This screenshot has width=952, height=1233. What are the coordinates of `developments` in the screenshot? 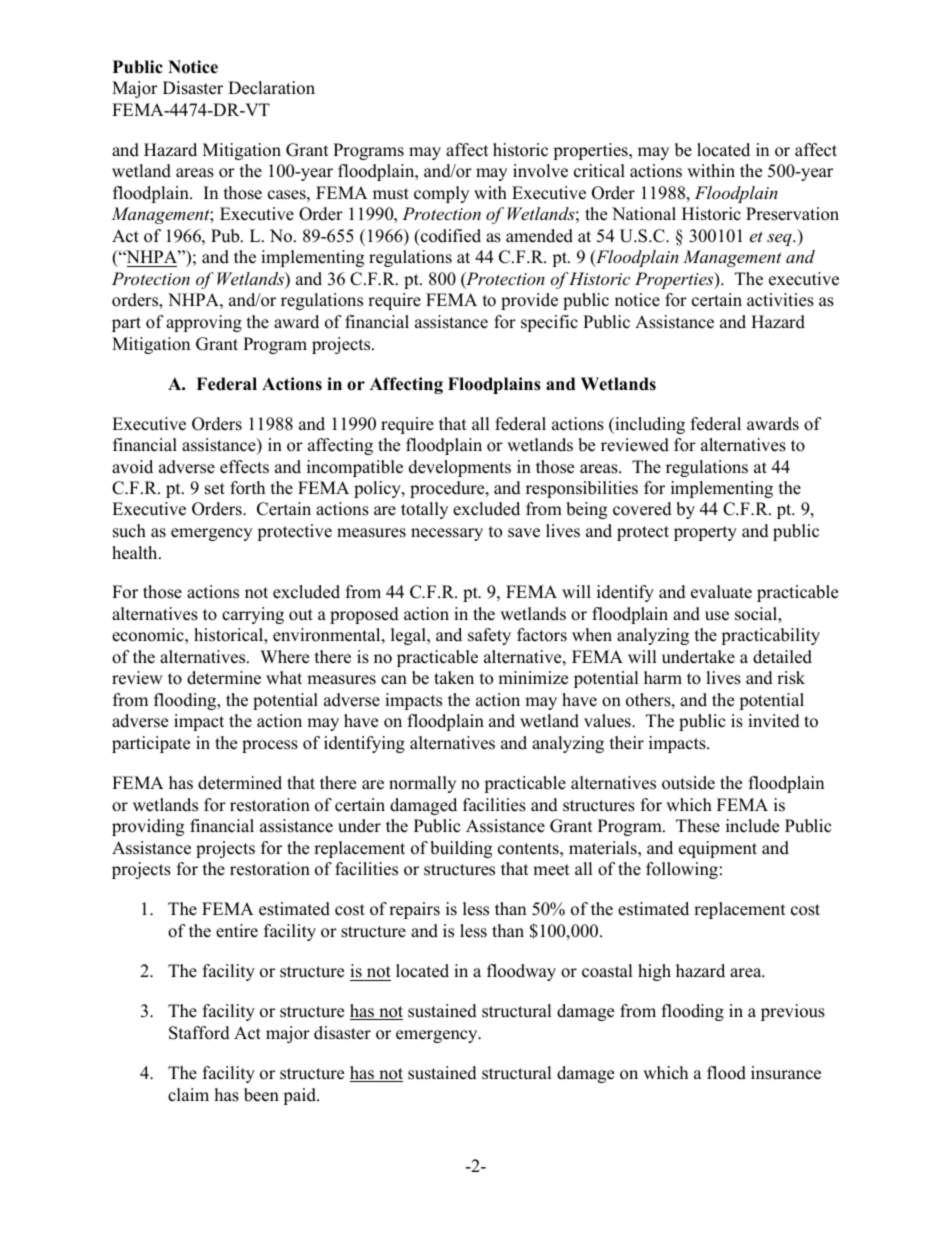 It's located at (460, 468).
